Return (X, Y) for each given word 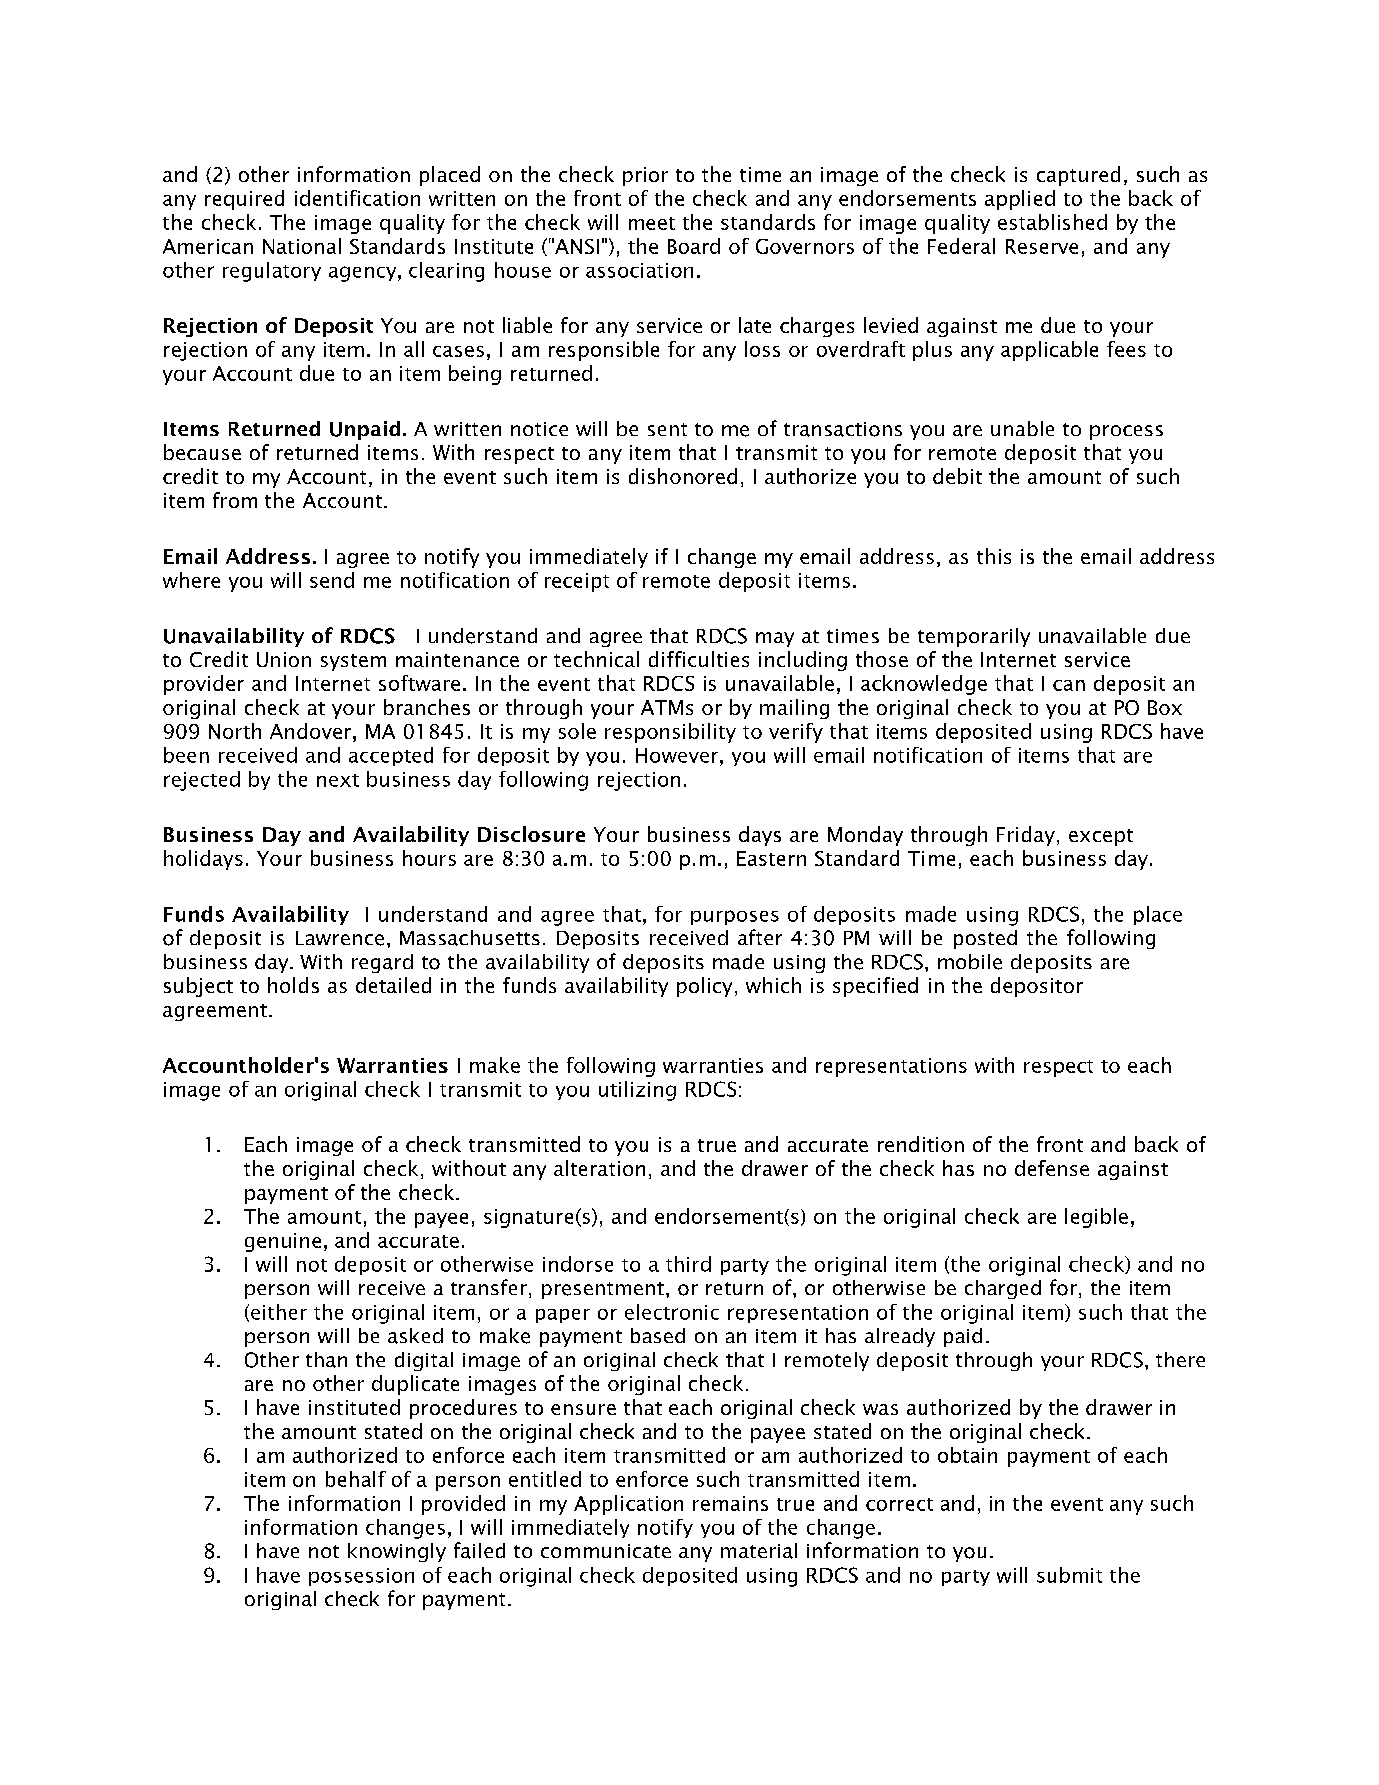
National (302, 246)
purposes (735, 917)
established (1052, 222)
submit (1069, 1575)
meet (652, 223)
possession (361, 1577)
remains (730, 1503)
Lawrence (340, 938)
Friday (1026, 836)
